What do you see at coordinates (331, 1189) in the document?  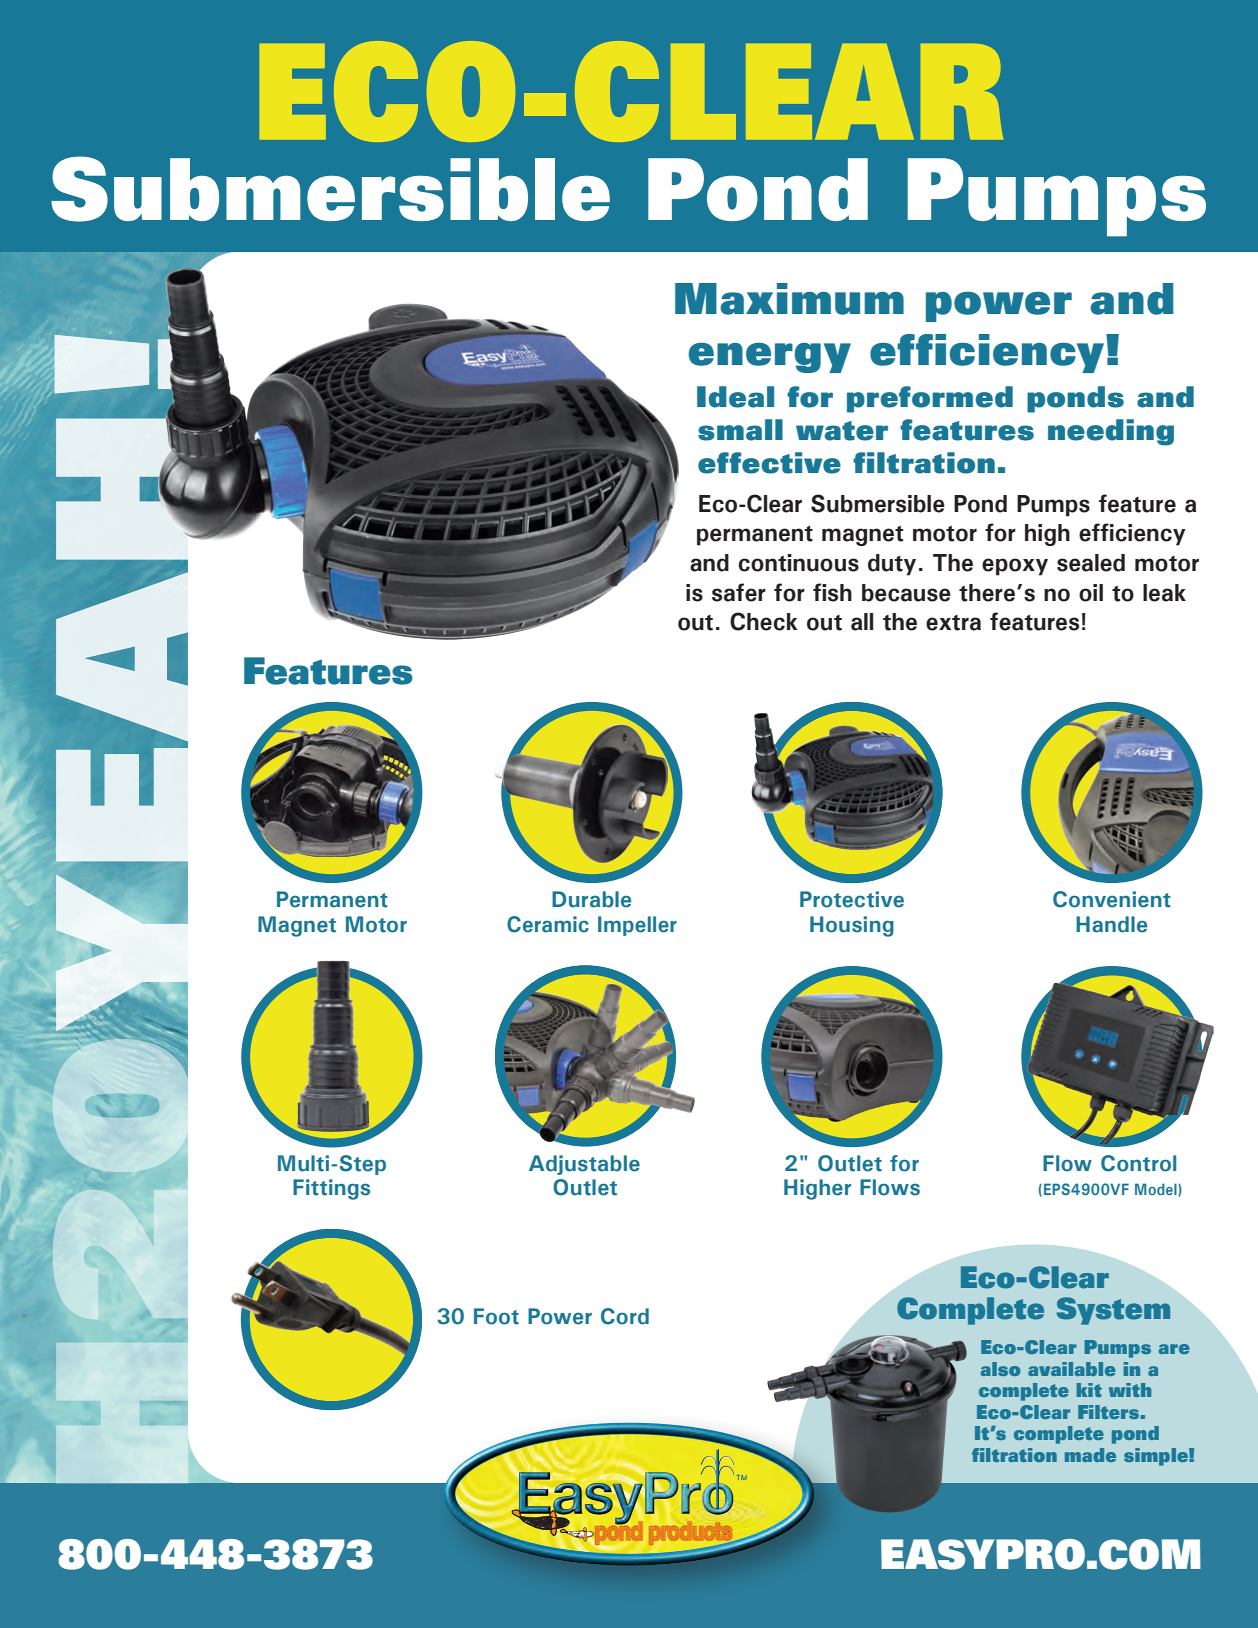 I see `Fittings` at bounding box center [331, 1189].
